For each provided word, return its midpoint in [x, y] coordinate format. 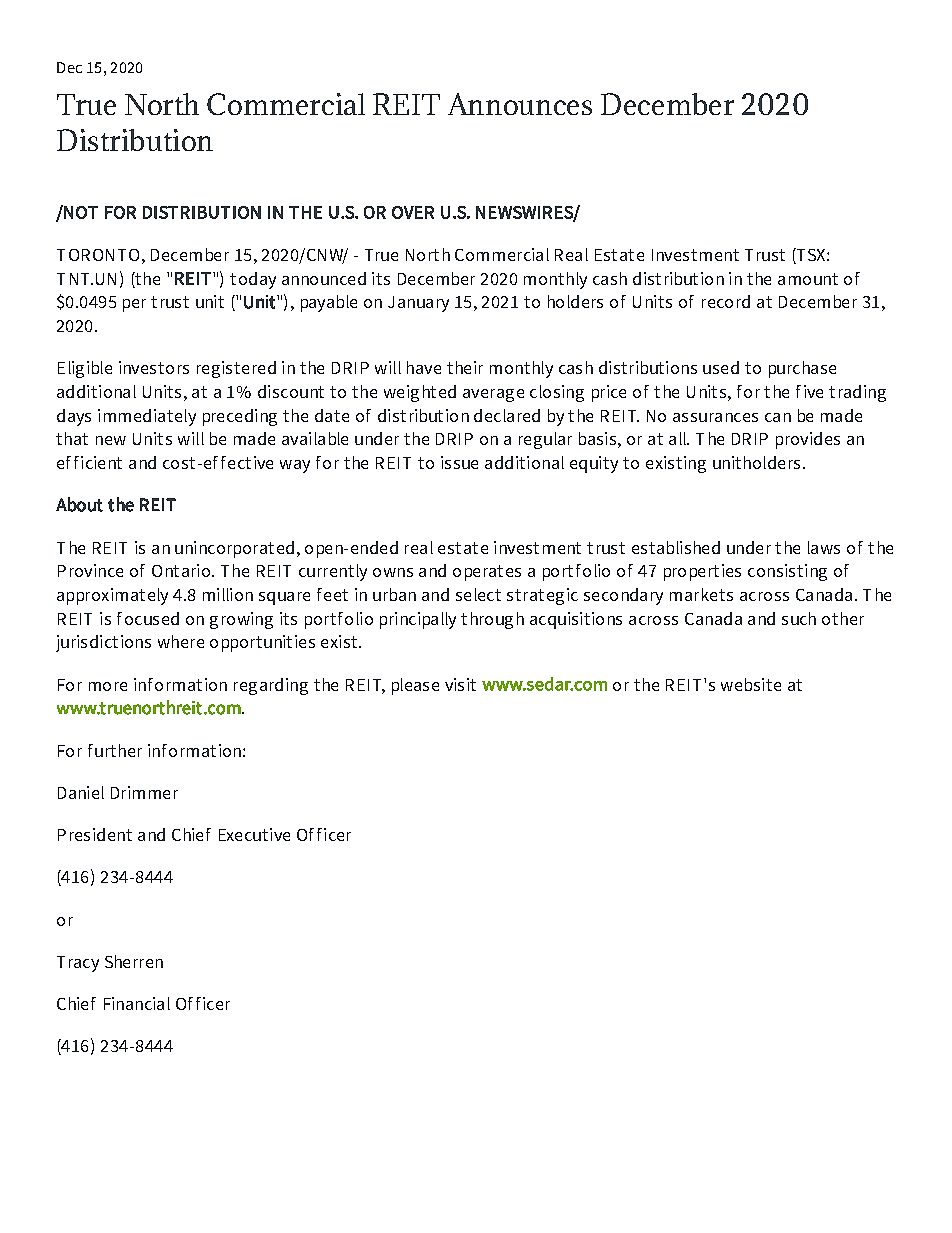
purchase [802, 369]
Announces [520, 104]
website [751, 684]
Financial [137, 1003]
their [465, 367]
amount [808, 279]
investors [154, 367]
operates [487, 573]
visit [460, 684]
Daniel [81, 792]
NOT [80, 212]
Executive [254, 834]
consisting [787, 572]
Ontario [181, 570]
